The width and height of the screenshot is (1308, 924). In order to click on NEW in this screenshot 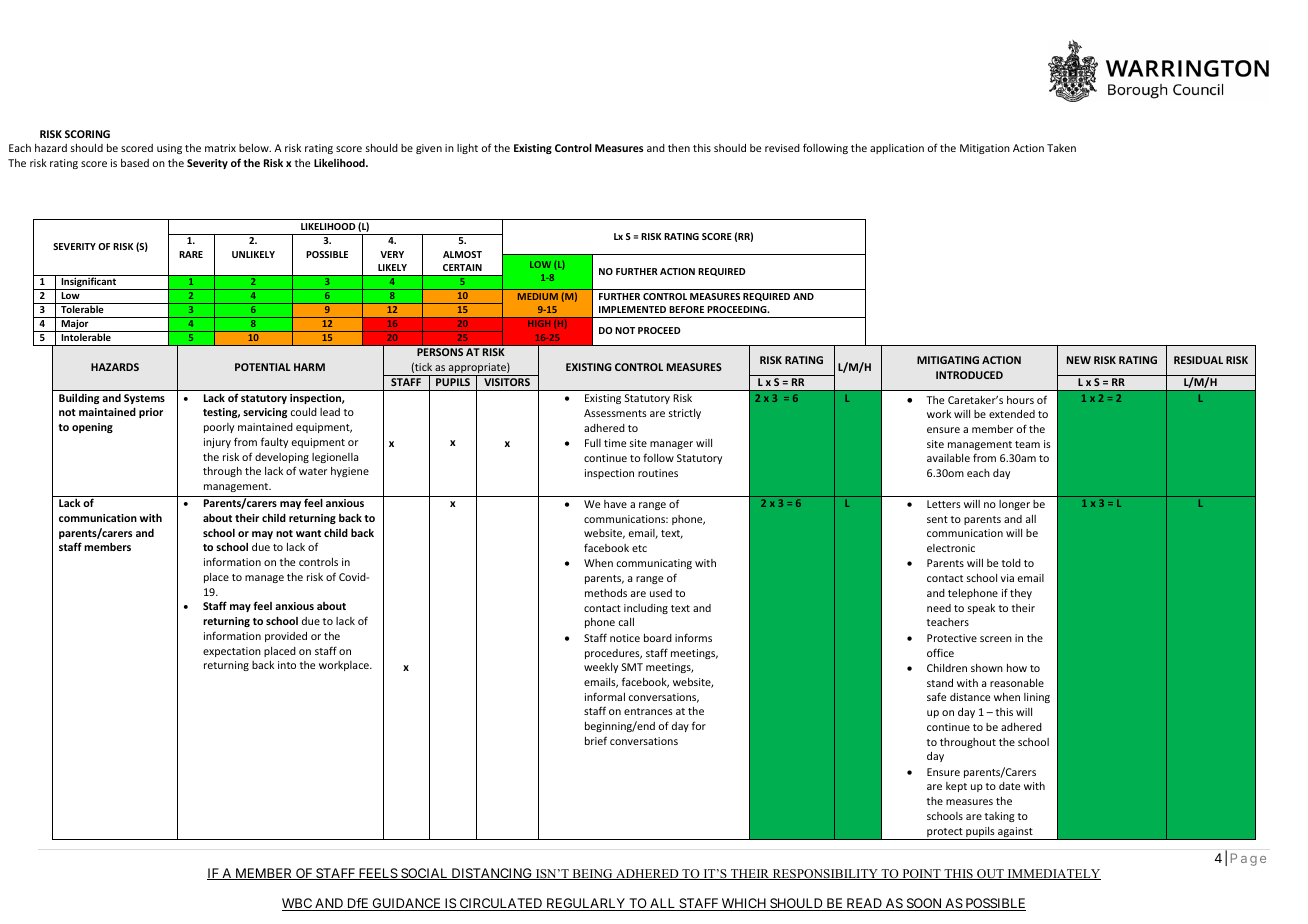, I will do `click(1079, 360)`.
